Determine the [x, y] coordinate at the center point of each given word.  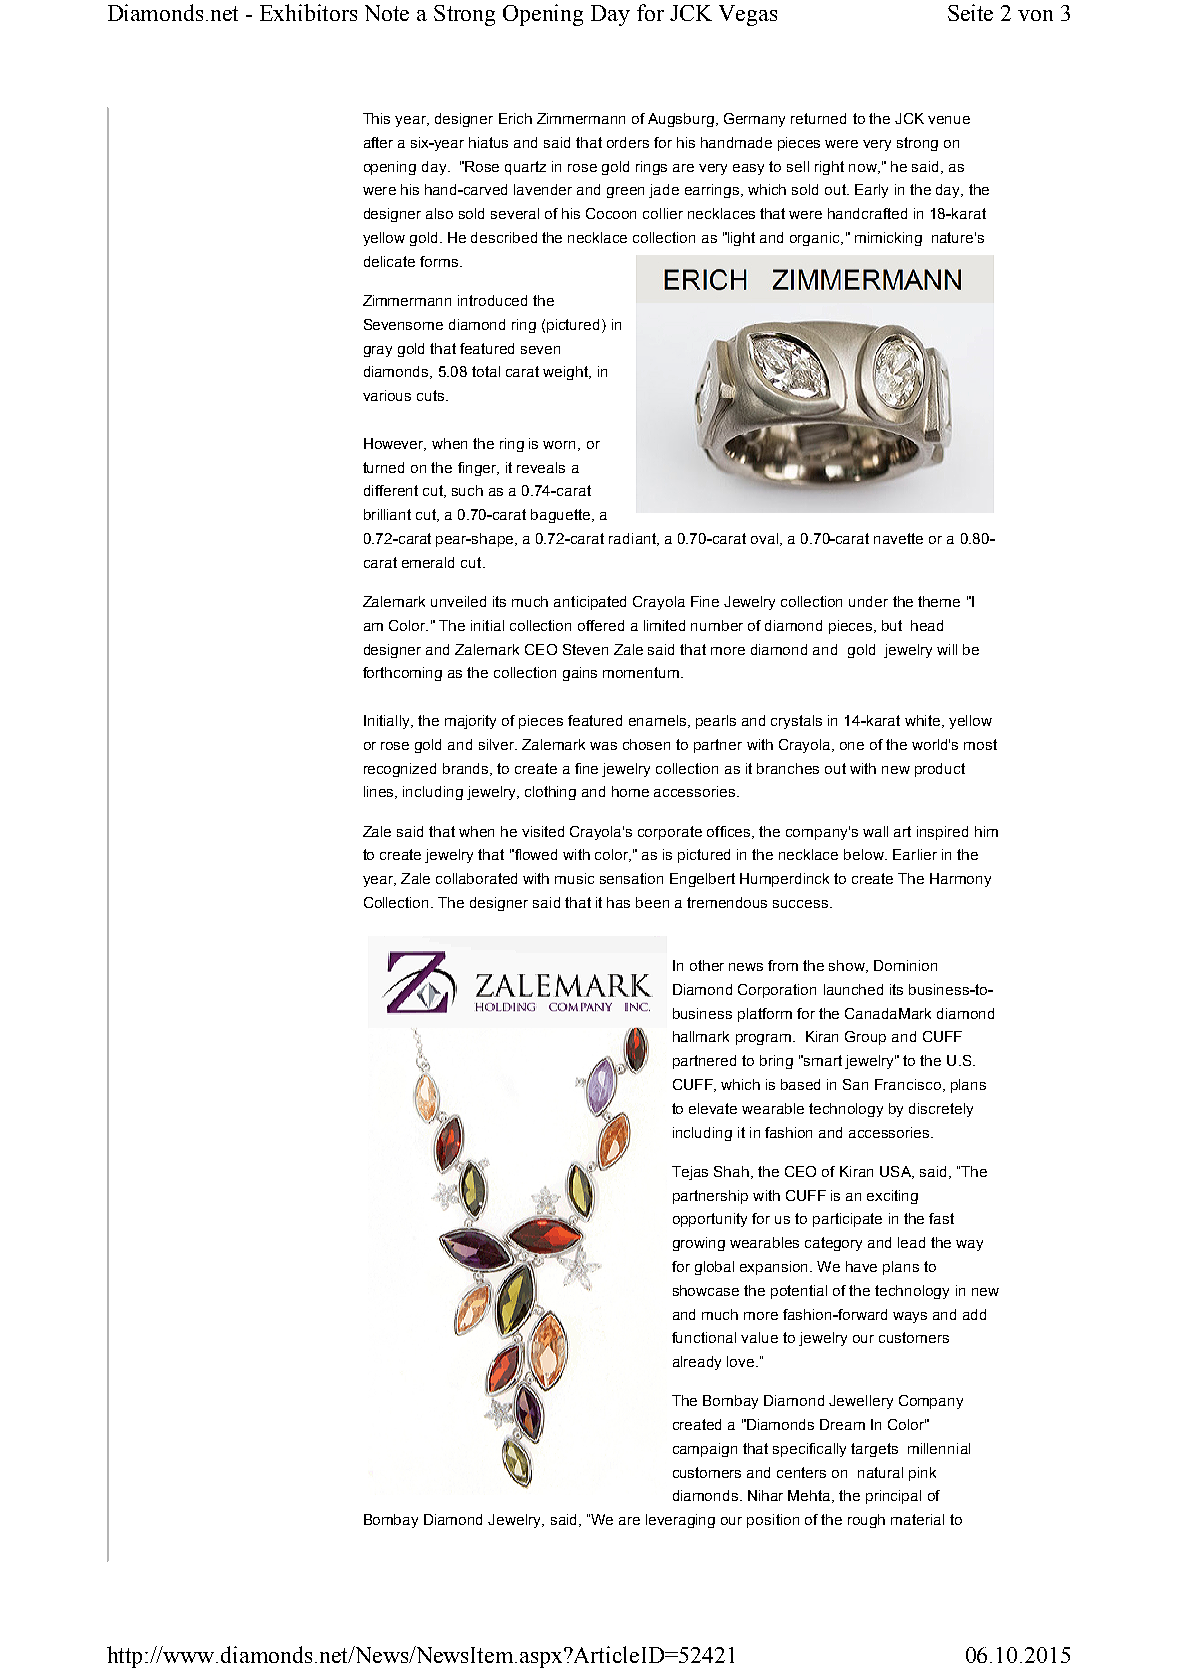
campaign [705, 1450]
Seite [970, 12]
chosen [646, 744]
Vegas [748, 15]
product [940, 770]
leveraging [680, 1521]
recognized [400, 770]
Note [387, 13]
